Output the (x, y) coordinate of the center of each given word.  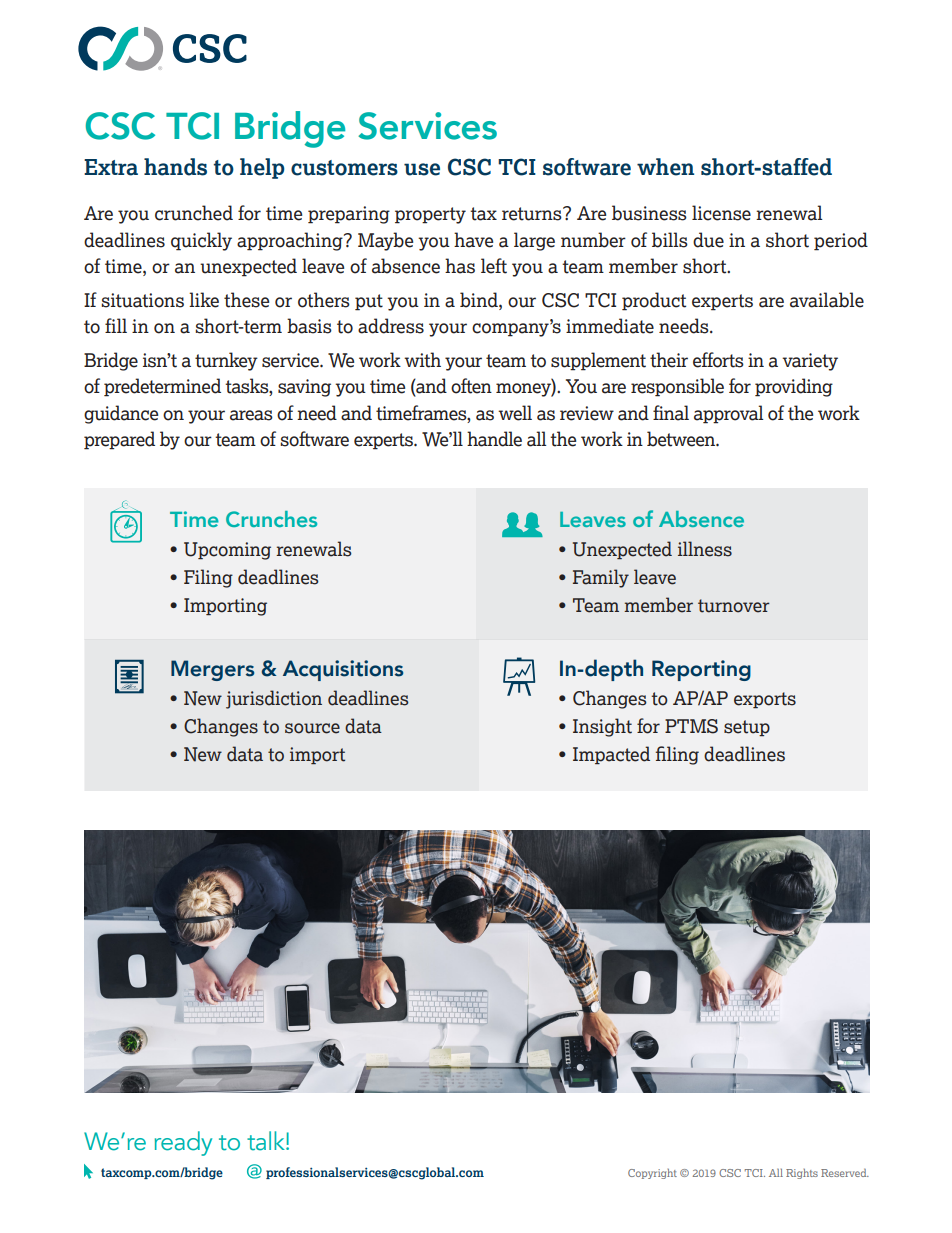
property (430, 215)
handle (494, 439)
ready (183, 1143)
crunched (194, 213)
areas (251, 415)
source (312, 728)
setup (747, 728)
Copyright (652, 1174)
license (721, 213)
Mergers (212, 670)
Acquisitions (343, 670)
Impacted (611, 755)
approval (729, 414)
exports (765, 700)
